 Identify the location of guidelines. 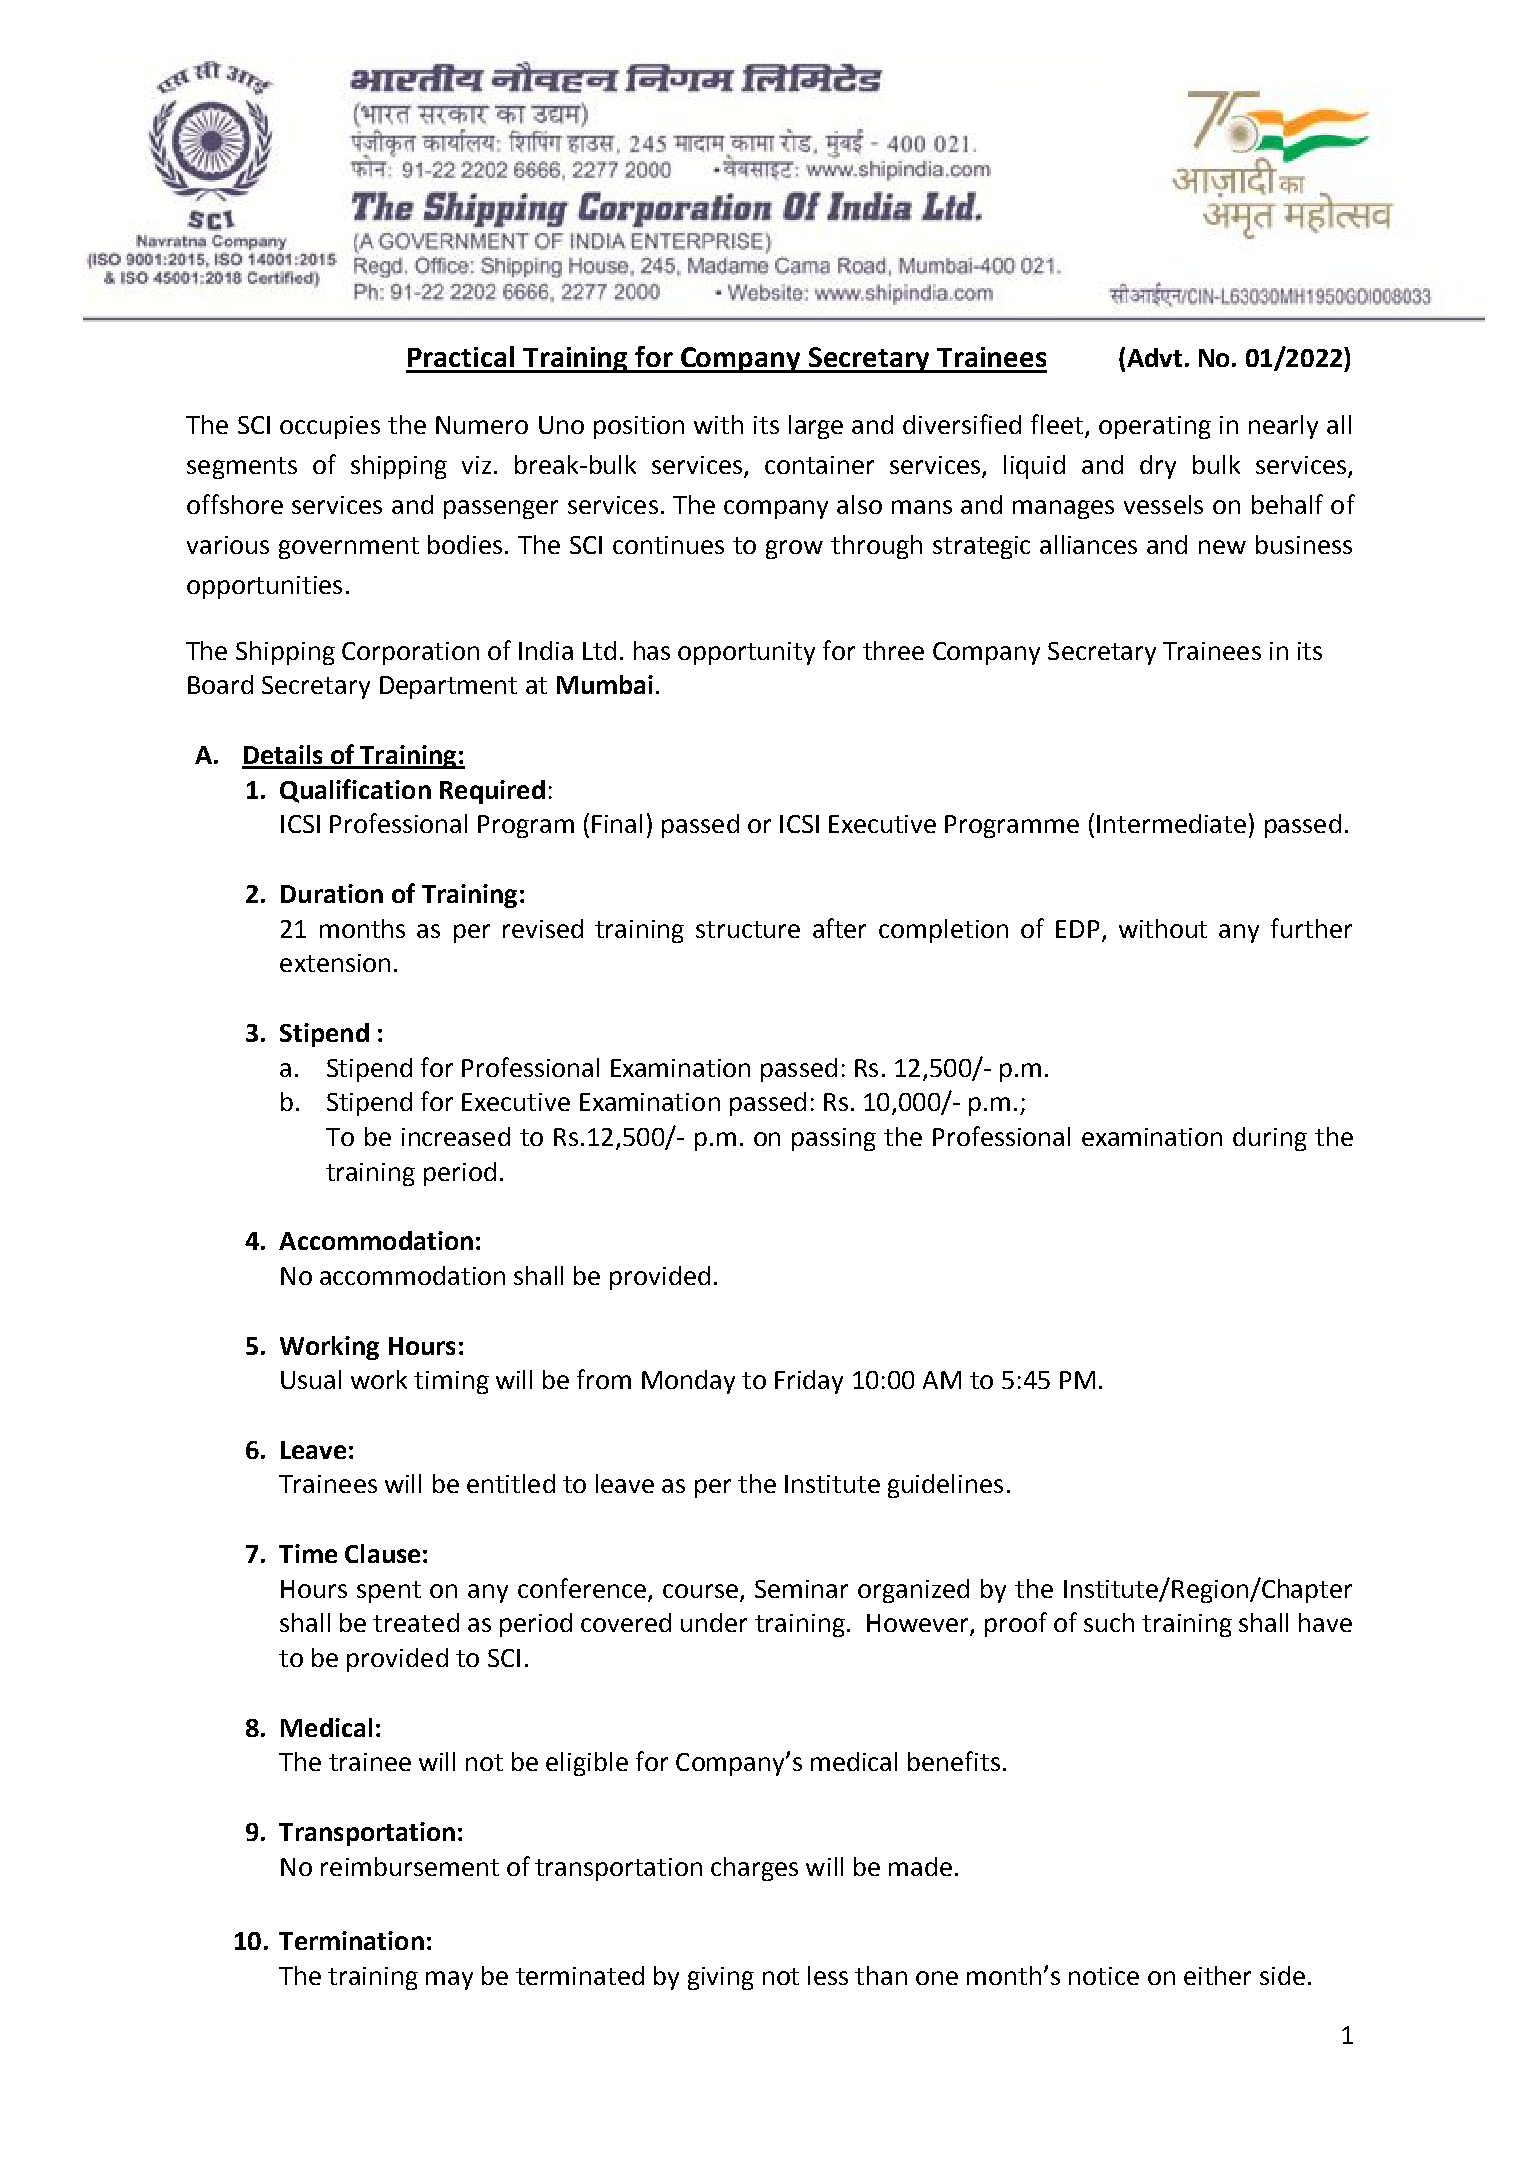
(945, 1486).
